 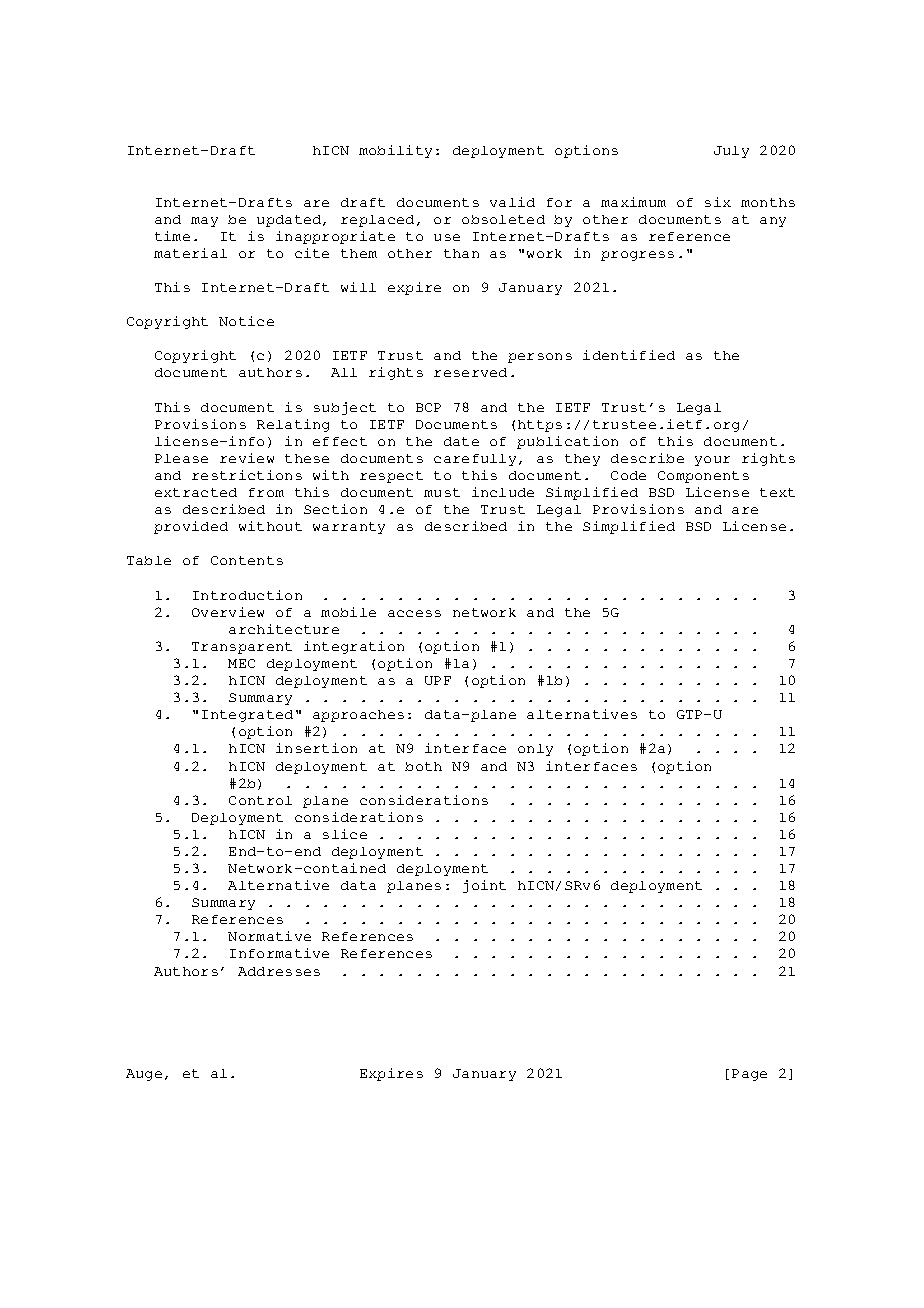 I want to click on Relating, so click(x=293, y=425).
